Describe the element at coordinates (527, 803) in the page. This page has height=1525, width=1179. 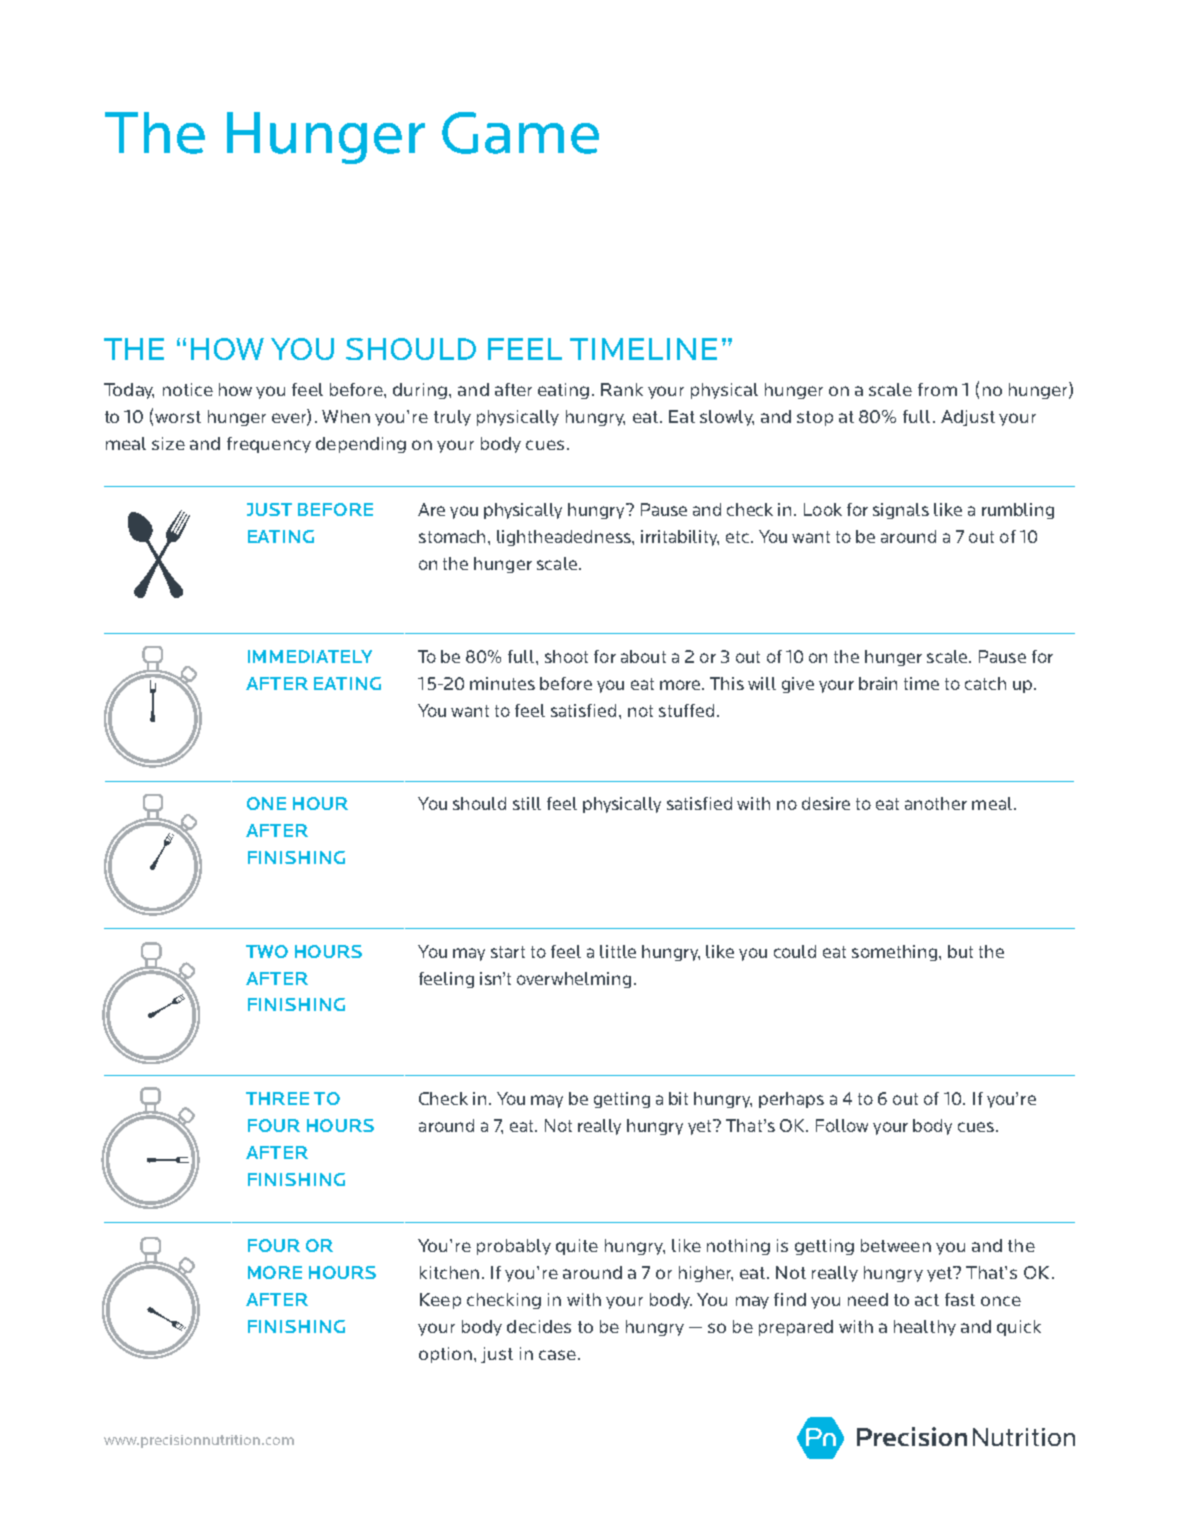
I see `still` at that location.
